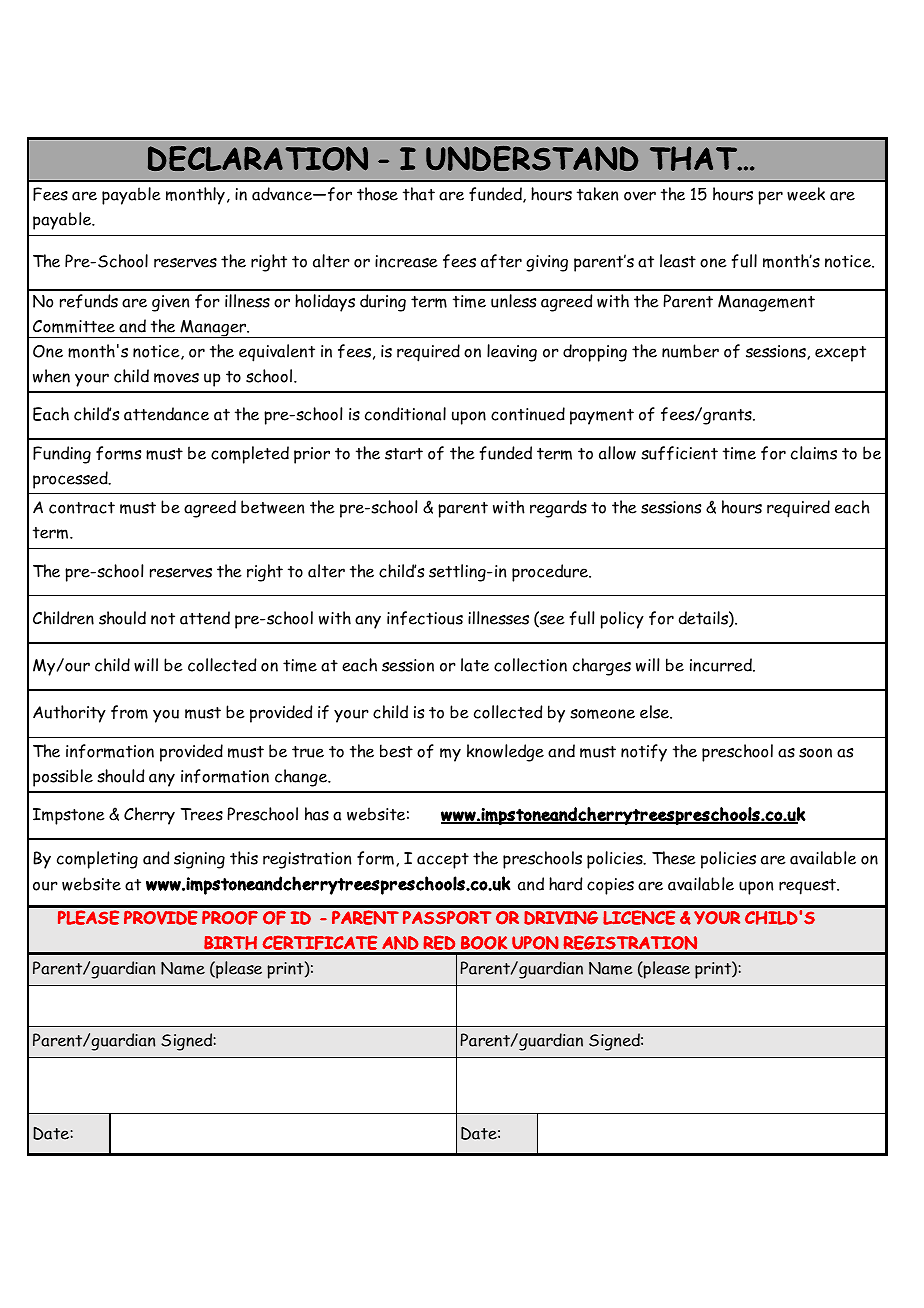 This page has height=1308, width=924. Describe the element at coordinates (447, 917) in the page. I see `PASSPORT` at that location.
